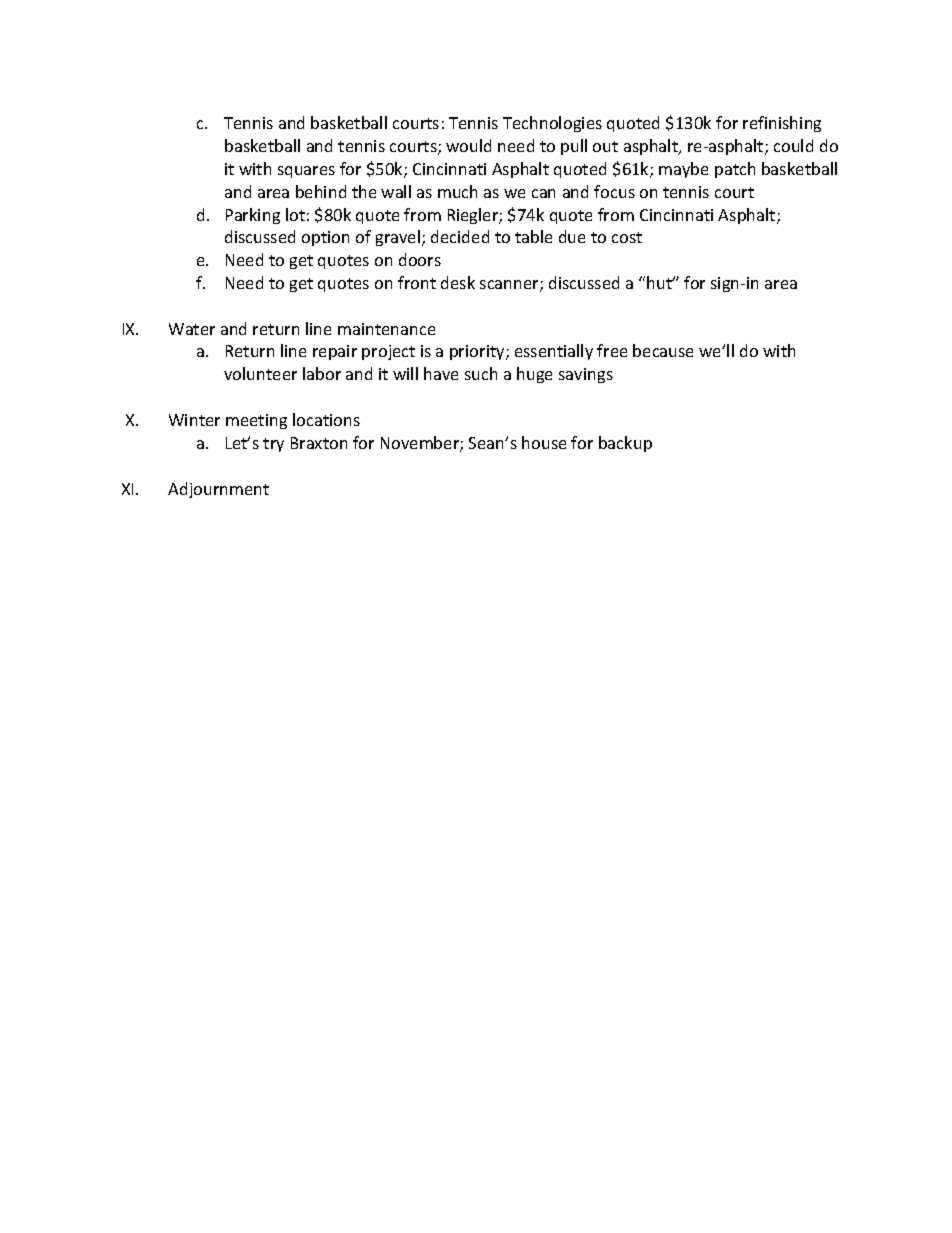 This document has height=1233, width=952. Describe the element at coordinates (256, 421) in the document. I see `meeting` at that location.
